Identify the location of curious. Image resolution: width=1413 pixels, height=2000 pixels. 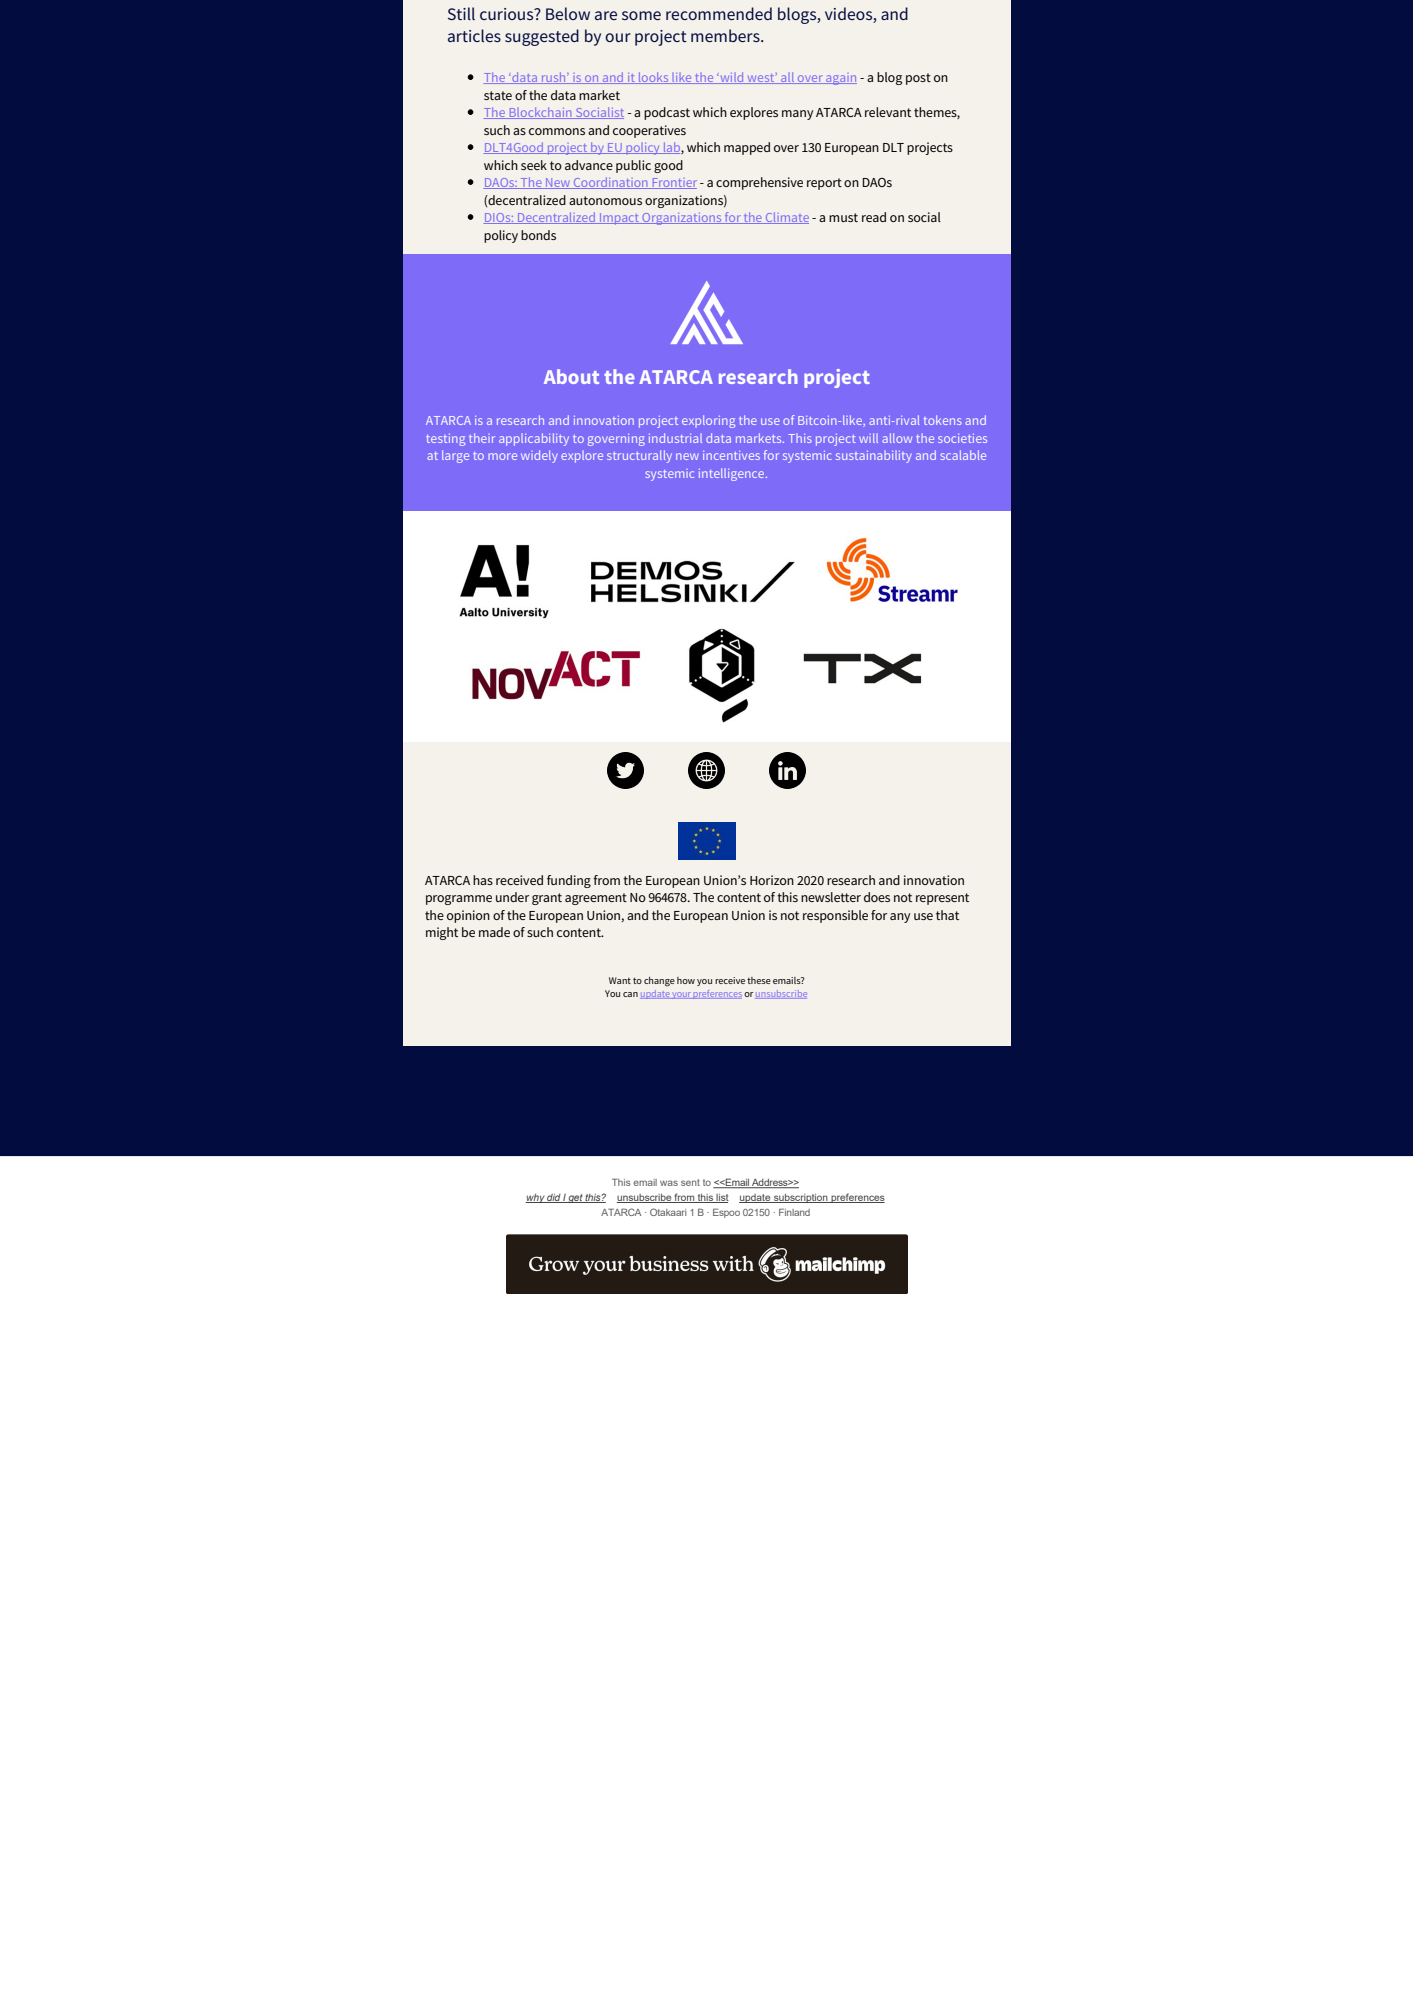
(508, 14).
